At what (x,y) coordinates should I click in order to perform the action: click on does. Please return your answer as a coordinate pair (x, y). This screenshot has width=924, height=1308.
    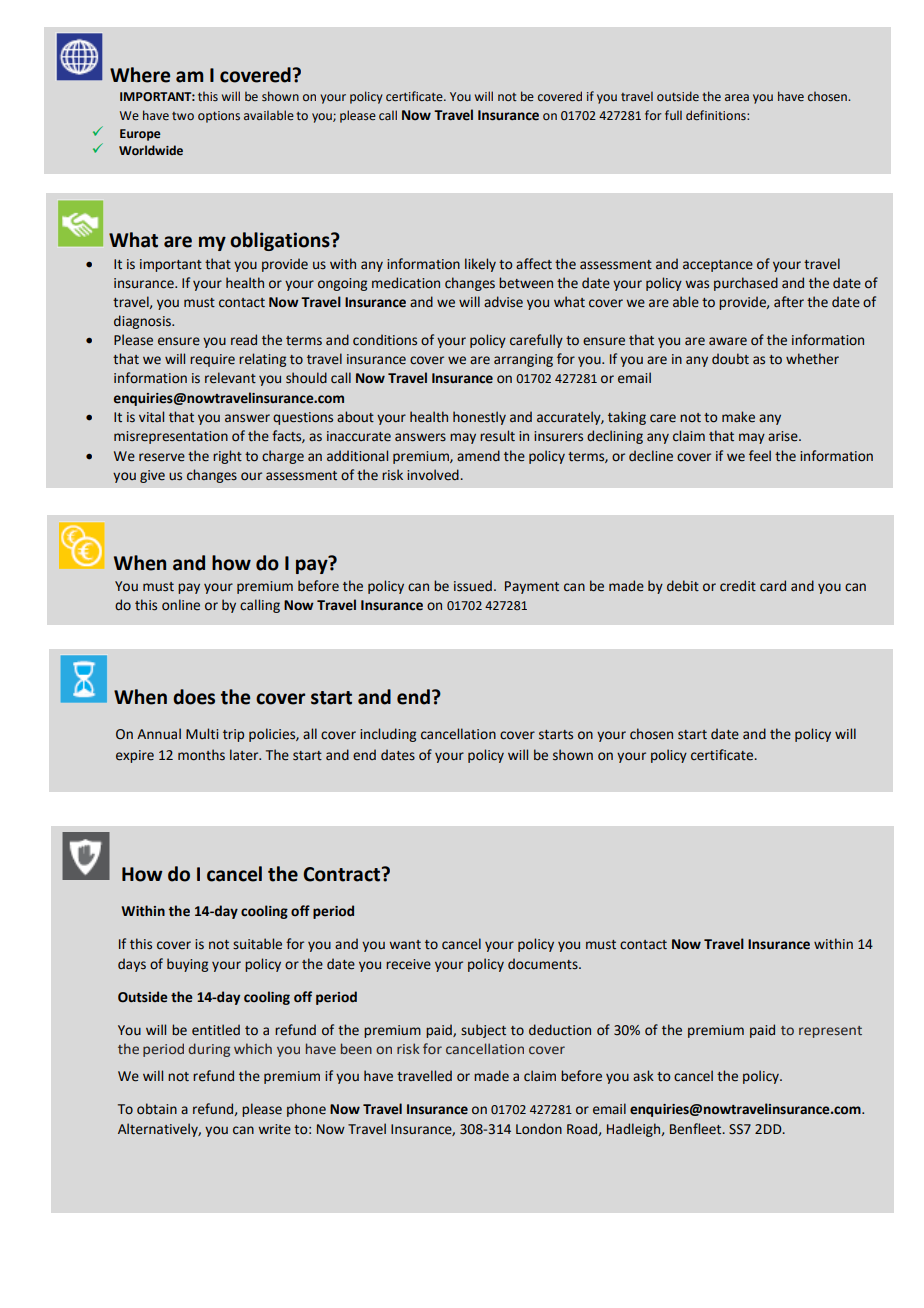
    Looking at the image, I should click on (194, 697).
